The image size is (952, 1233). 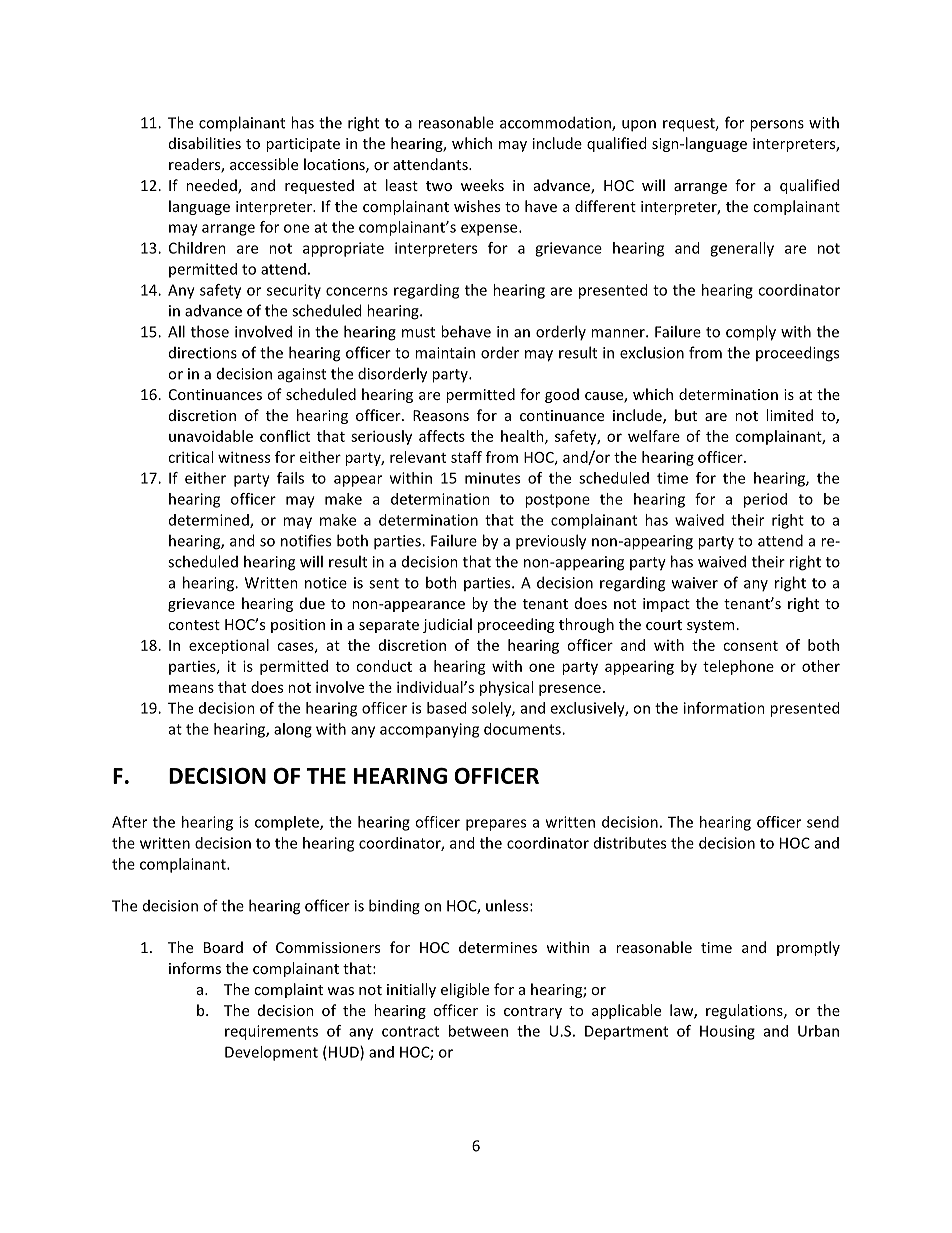 I want to click on requirements, so click(x=271, y=1032).
